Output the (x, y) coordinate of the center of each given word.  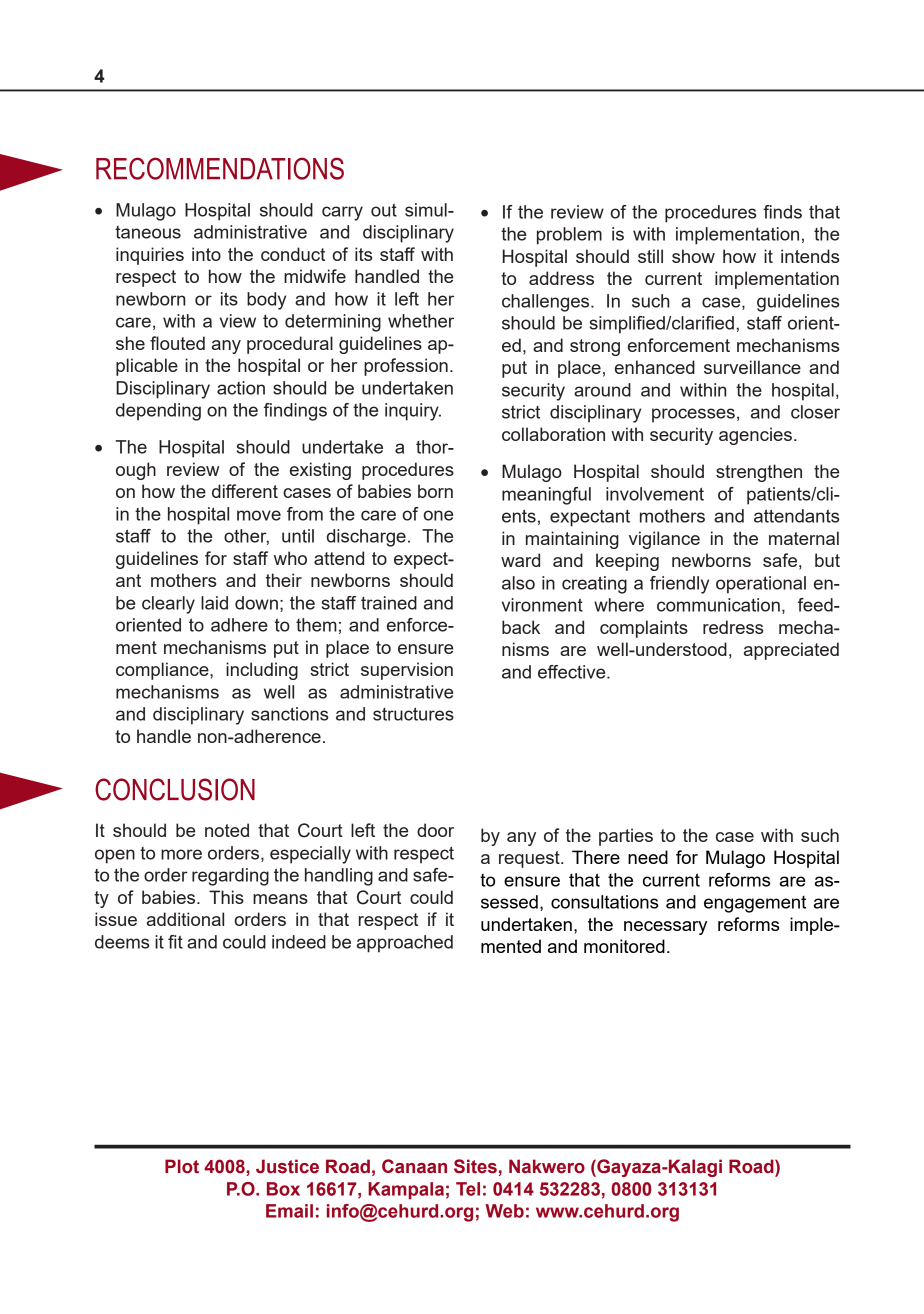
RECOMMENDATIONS (220, 168)
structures (413, 714)
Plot (182, 1166)
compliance (163, 671)
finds (782, 212)
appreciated (791, 651)
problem (569, 236)
